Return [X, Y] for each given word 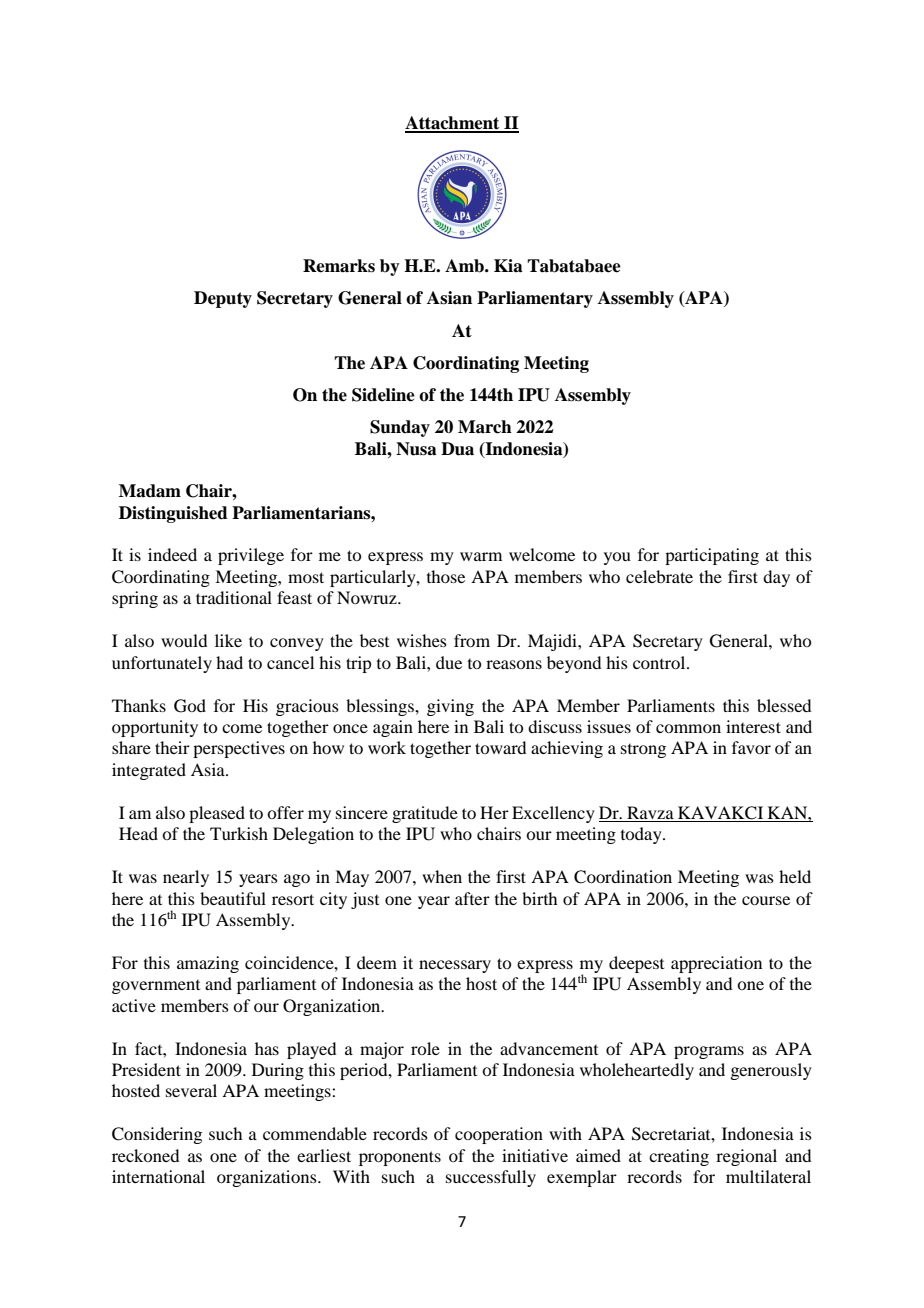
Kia [508, 266]
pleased [217, 814]
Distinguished [173, 514]
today [642, 835]
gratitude [425, 814]
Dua [457, 449]
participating [712, 556]
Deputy [223, 299]
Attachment [453, 124]
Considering [157, 1135]
